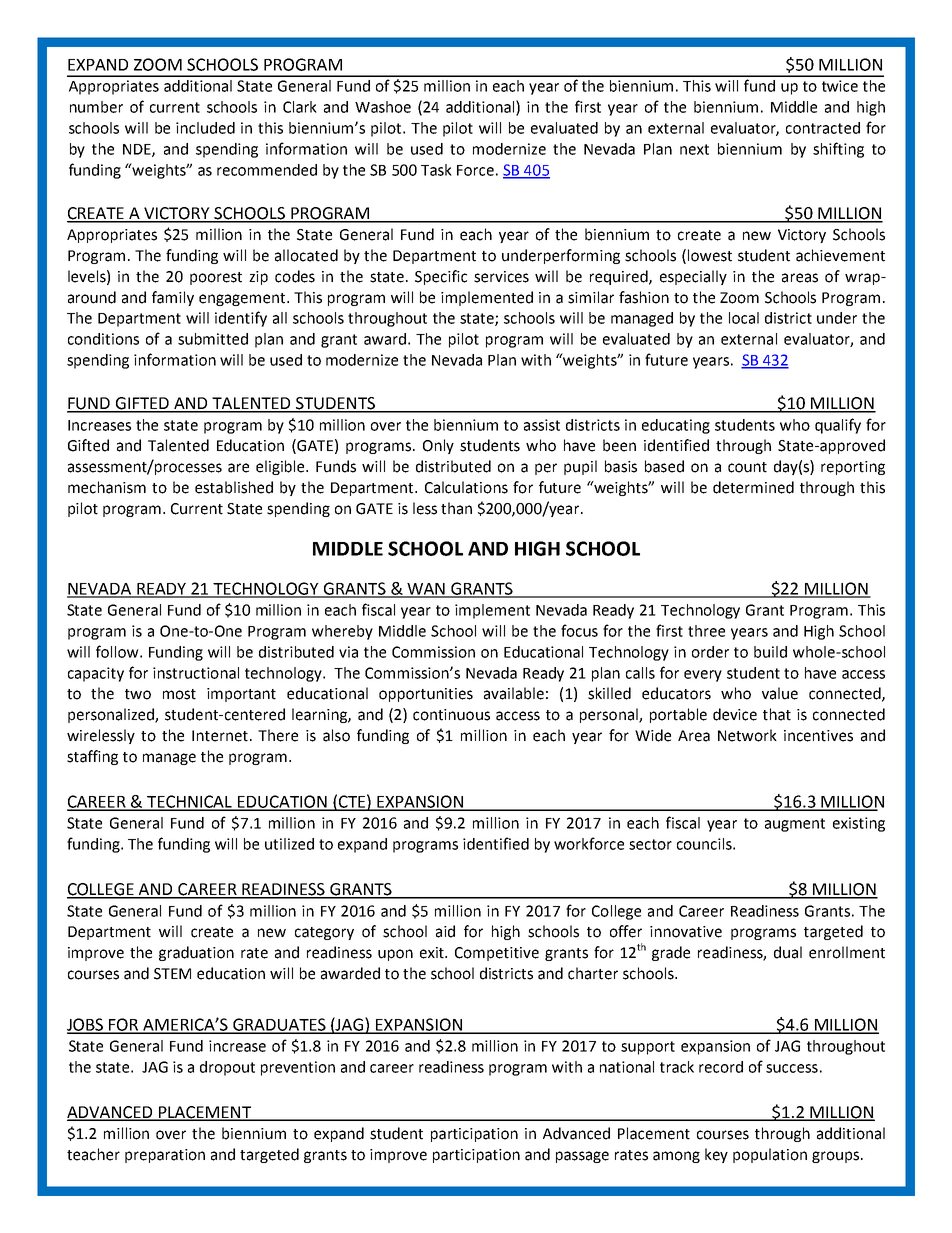 The height and width of the page is (1233, 952). Describe the element at coordinates (823, 128) in the page. I see `contracted` at that location.
